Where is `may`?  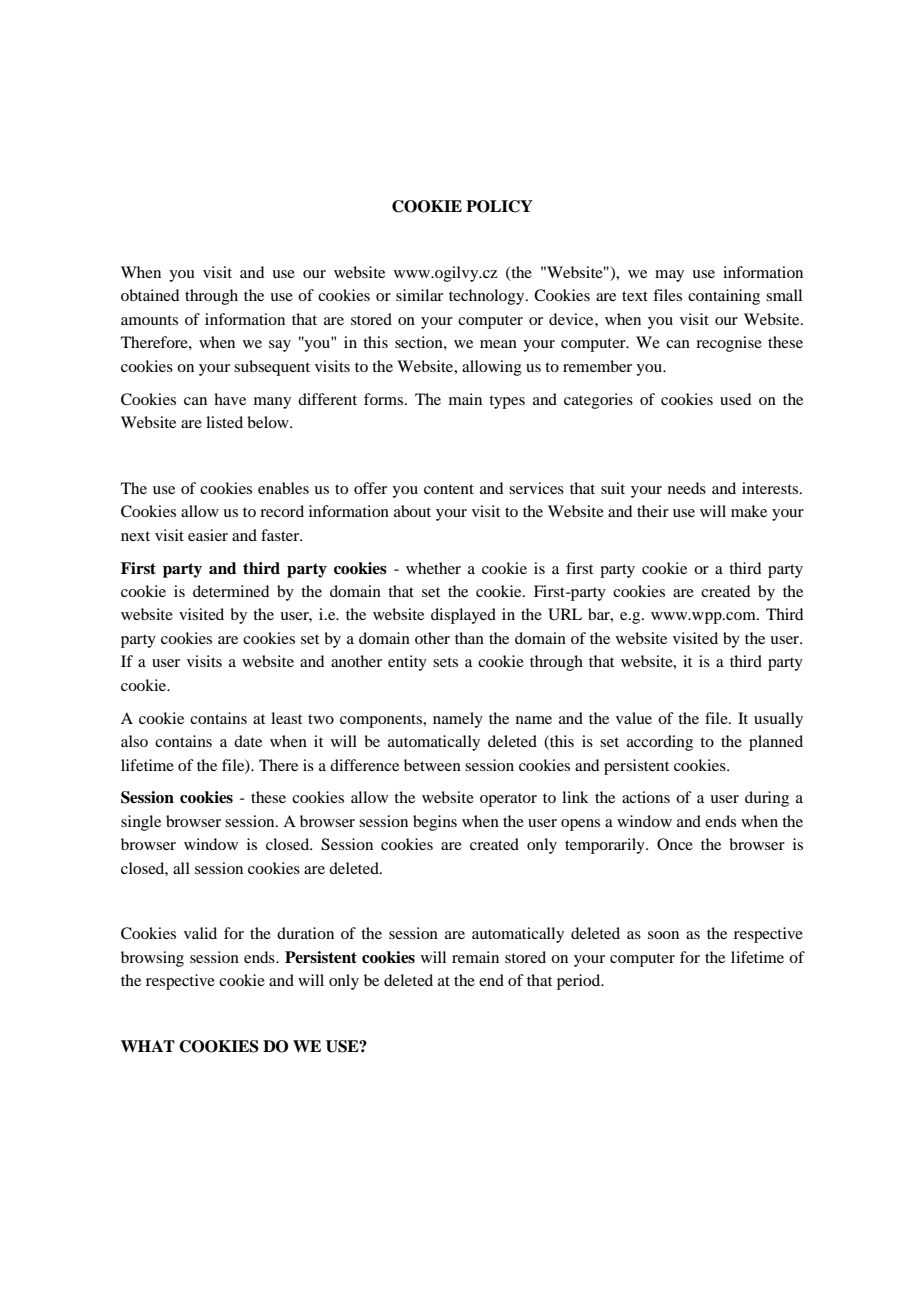 may is located at coordinates (669, 276).
